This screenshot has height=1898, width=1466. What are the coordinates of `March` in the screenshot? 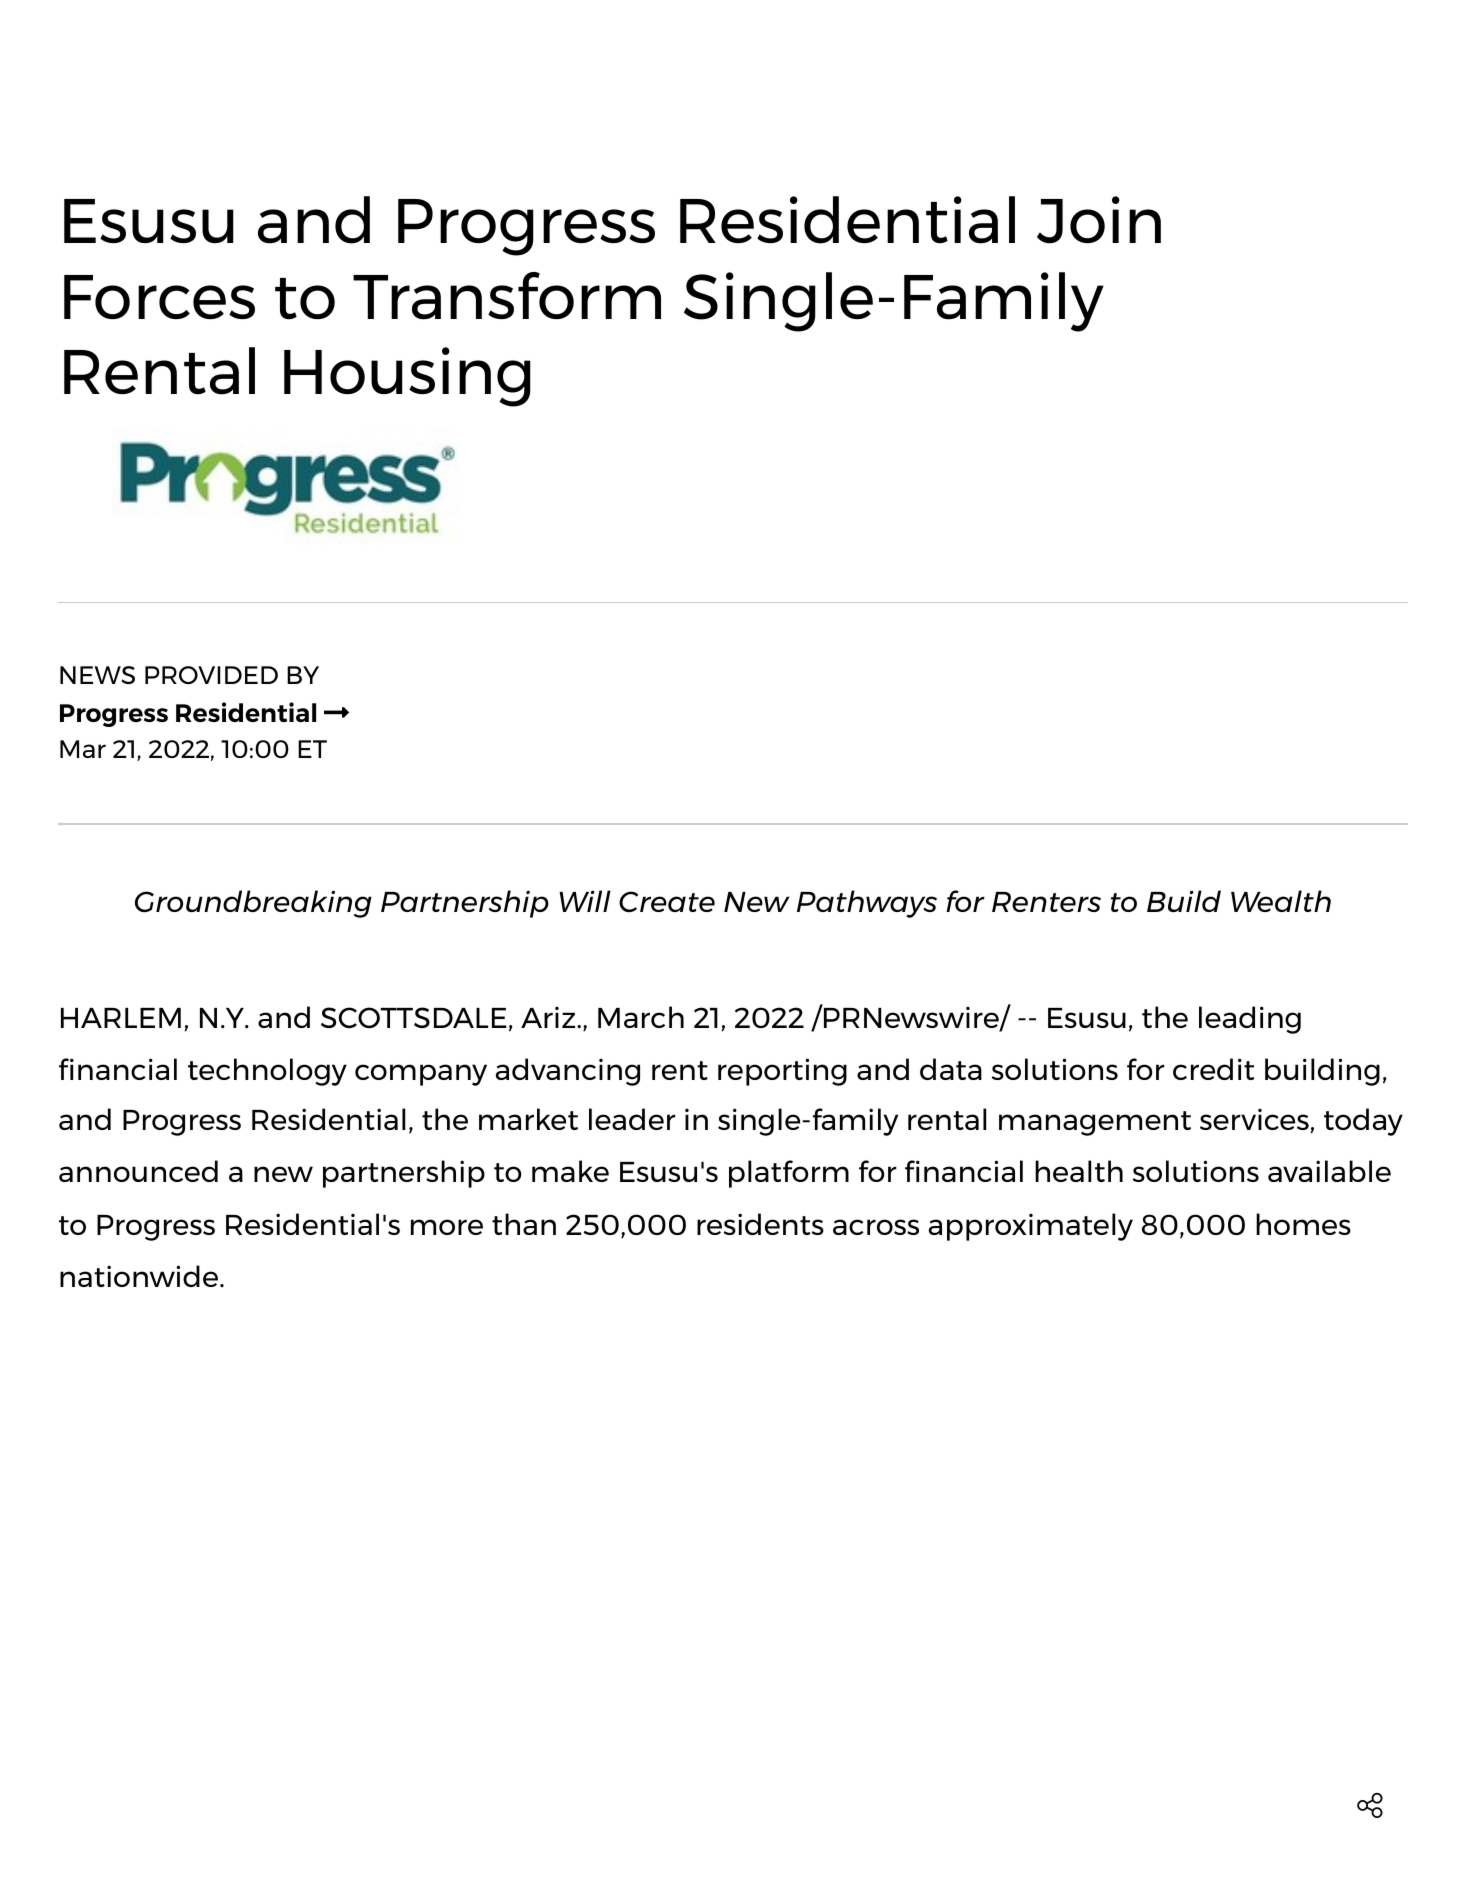 It's located at (641, 1017).
